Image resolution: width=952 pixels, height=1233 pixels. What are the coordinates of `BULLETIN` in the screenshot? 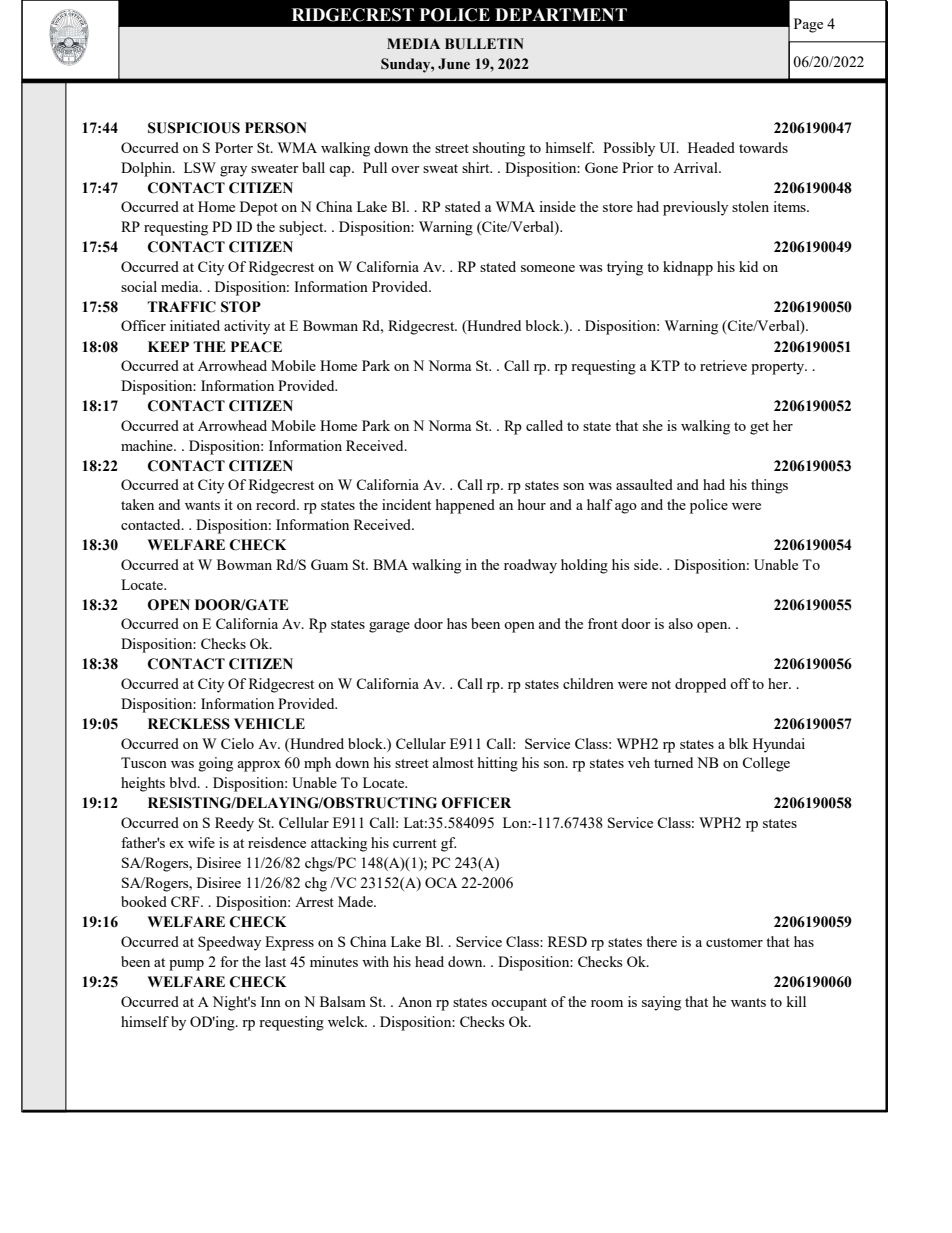 It's located at (484, 44).
